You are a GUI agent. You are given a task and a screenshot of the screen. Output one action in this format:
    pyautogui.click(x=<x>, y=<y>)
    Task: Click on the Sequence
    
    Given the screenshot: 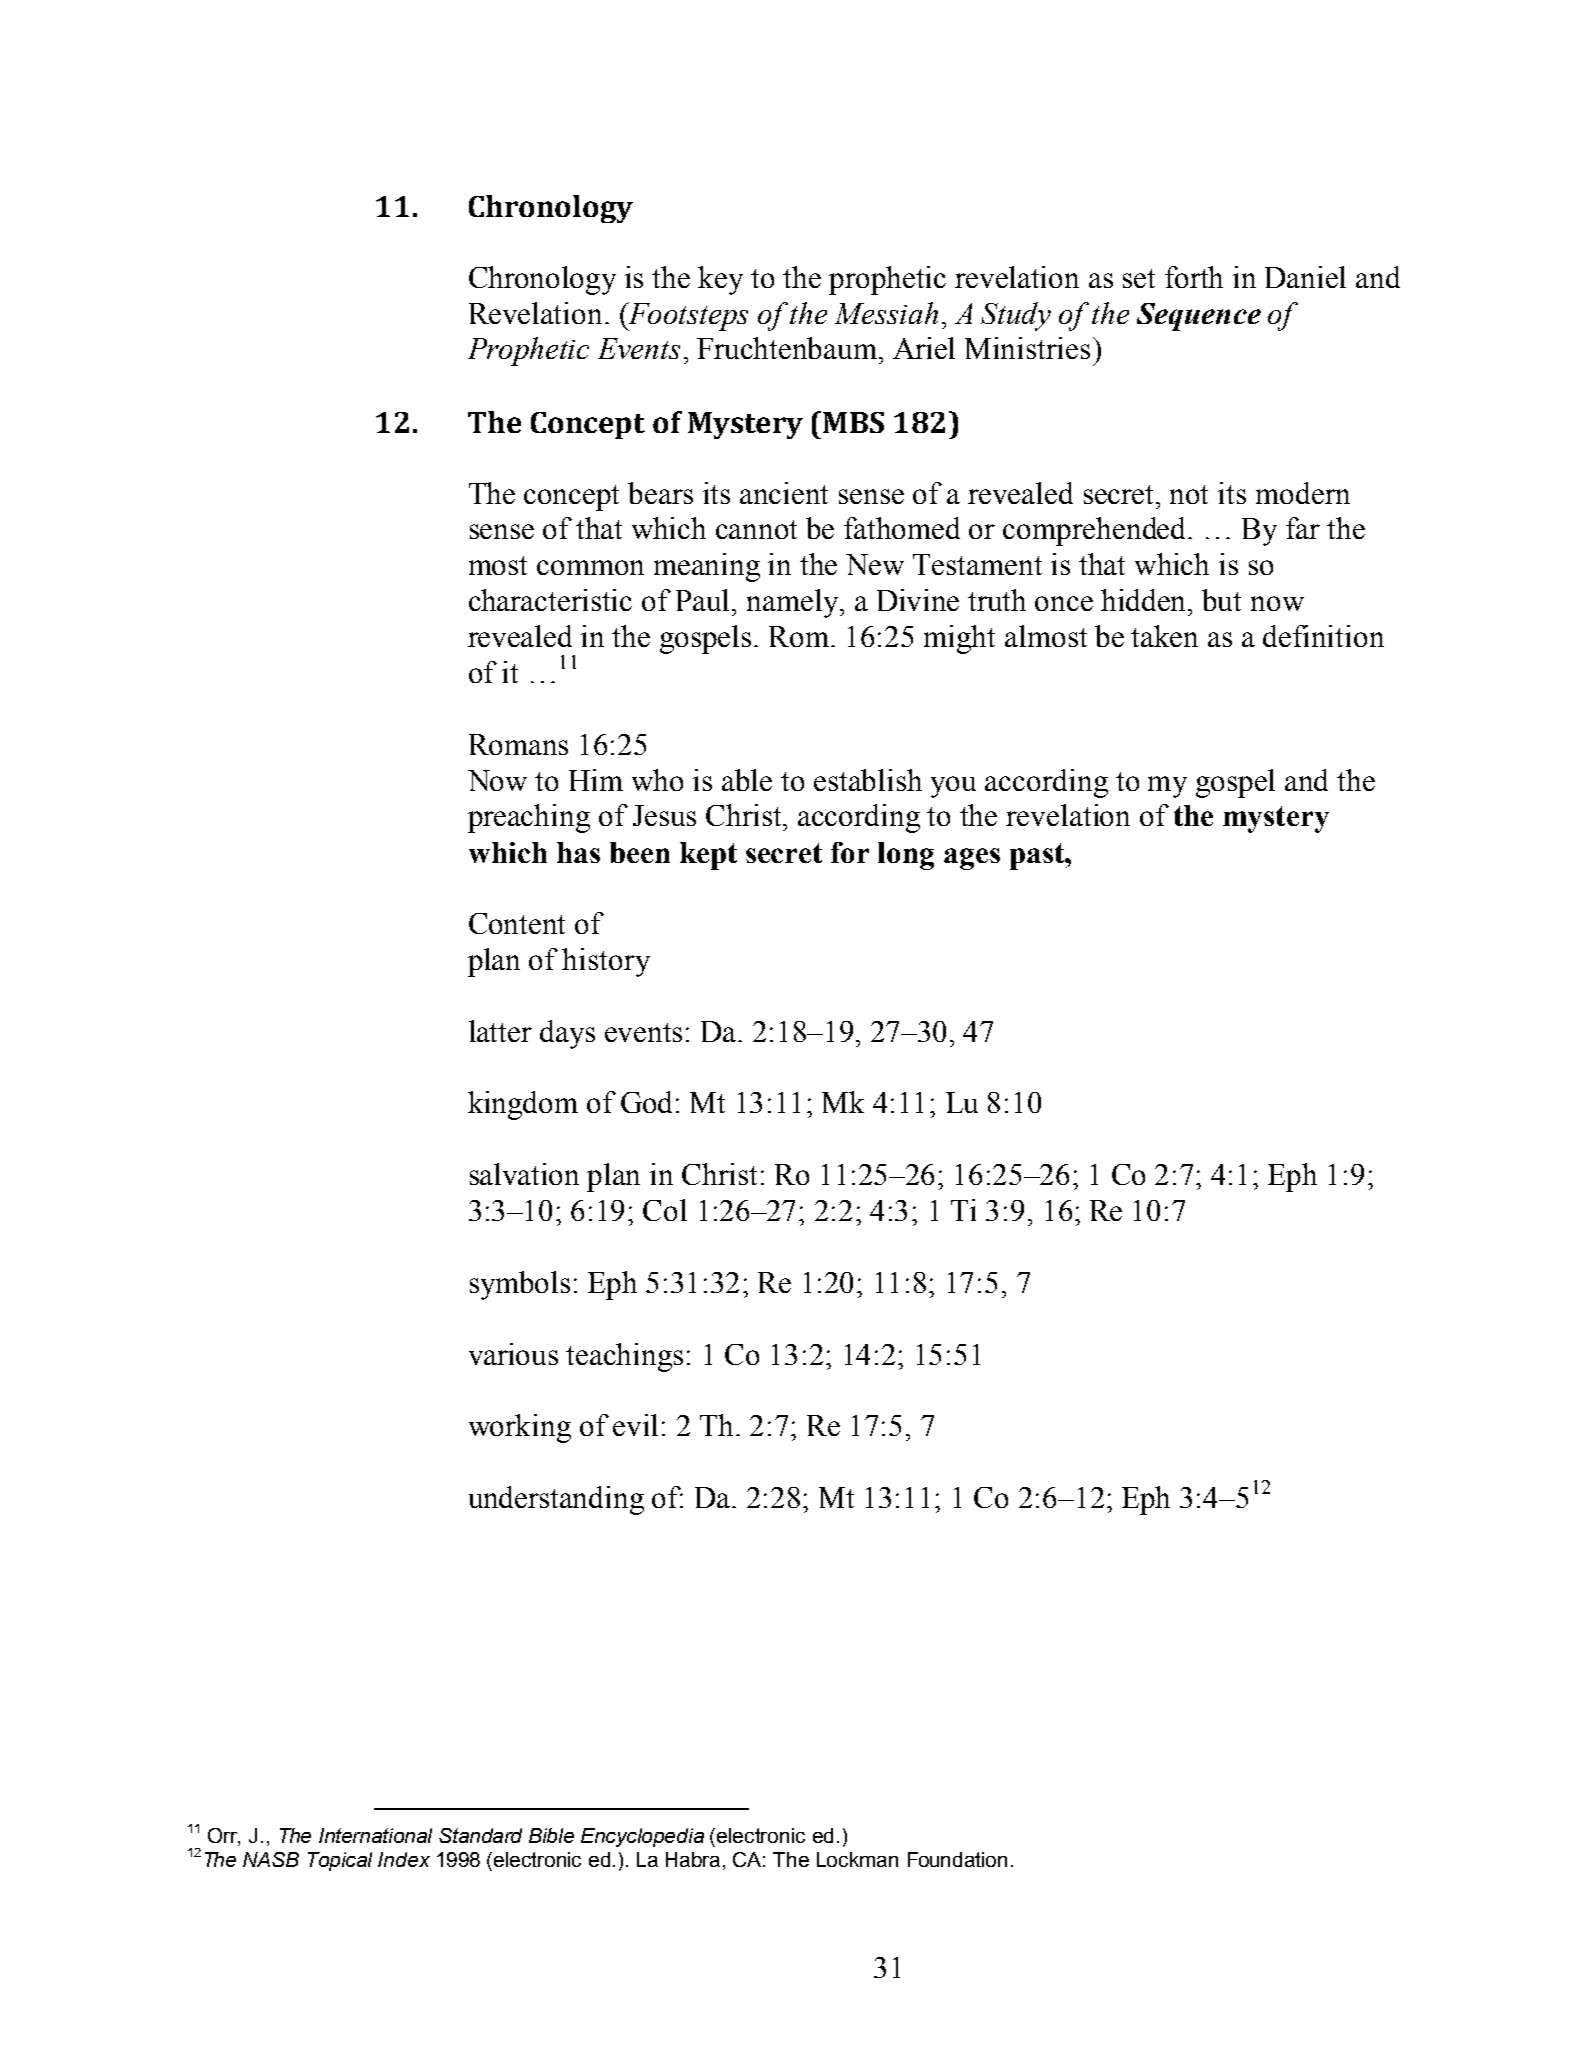 What is the action you would take?
    pyautogui.click(x=1199, y=317)
